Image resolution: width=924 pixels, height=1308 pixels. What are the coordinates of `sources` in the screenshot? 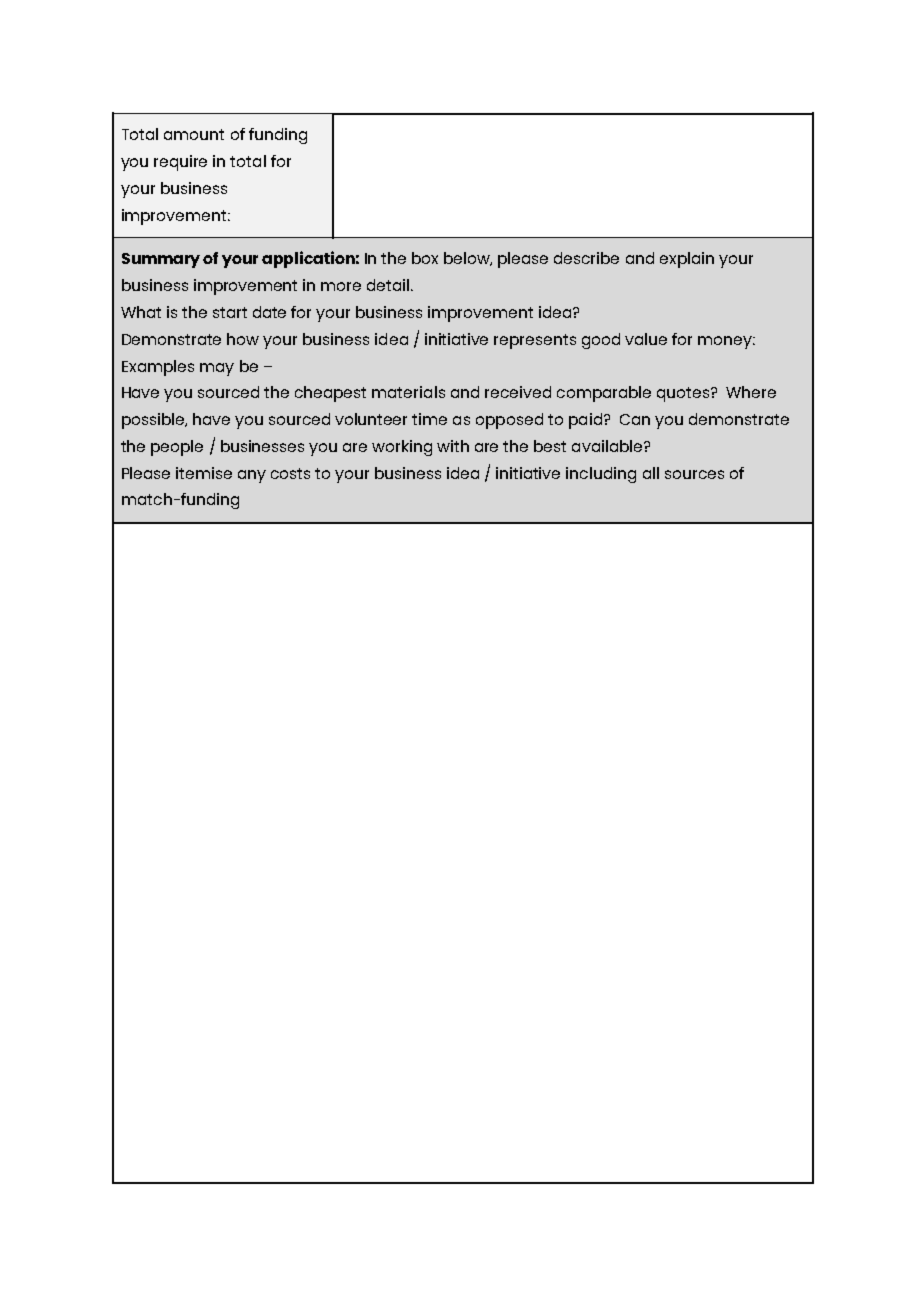 It's located at (694, 474).
